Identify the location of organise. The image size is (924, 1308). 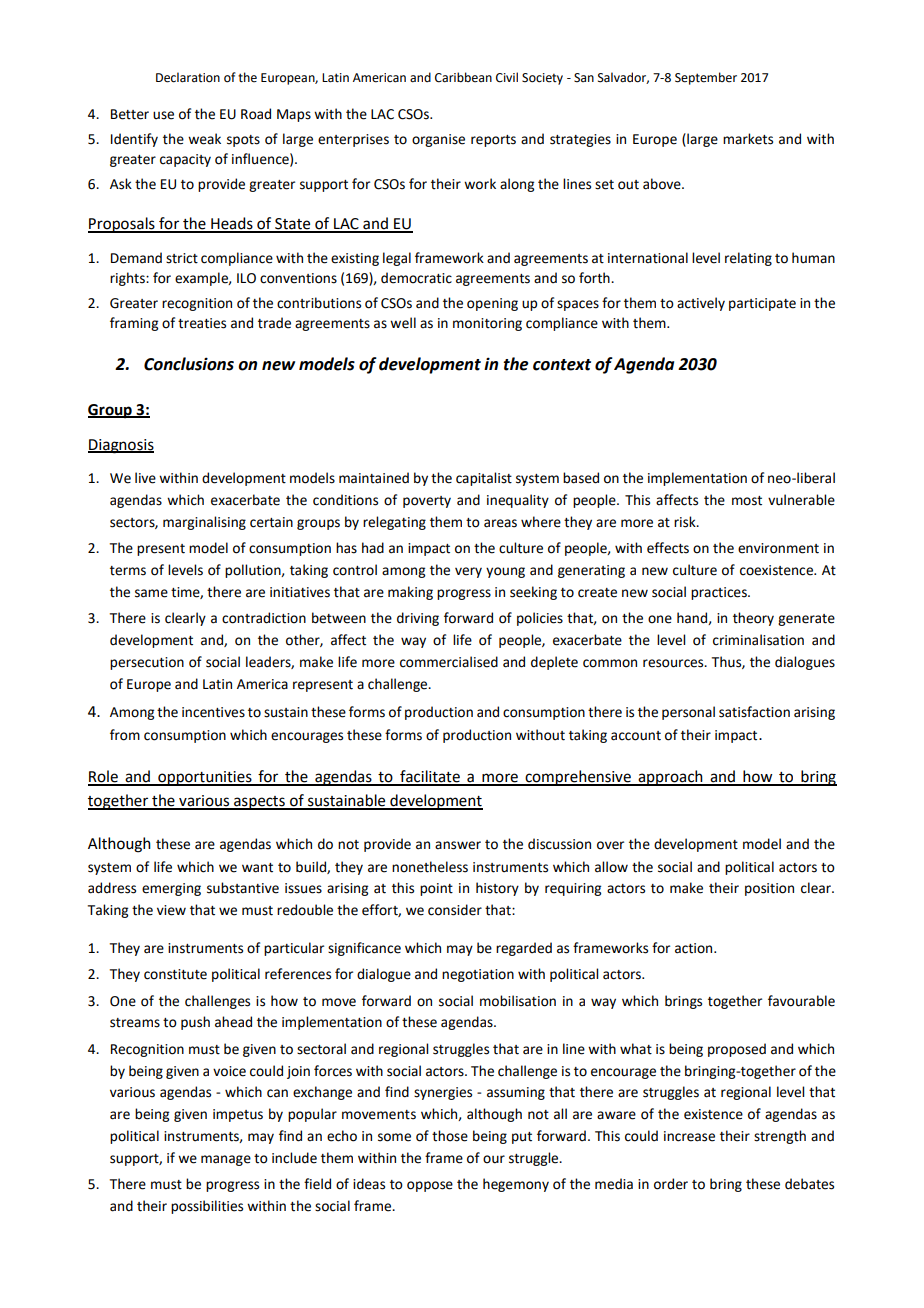
(438, 140).
